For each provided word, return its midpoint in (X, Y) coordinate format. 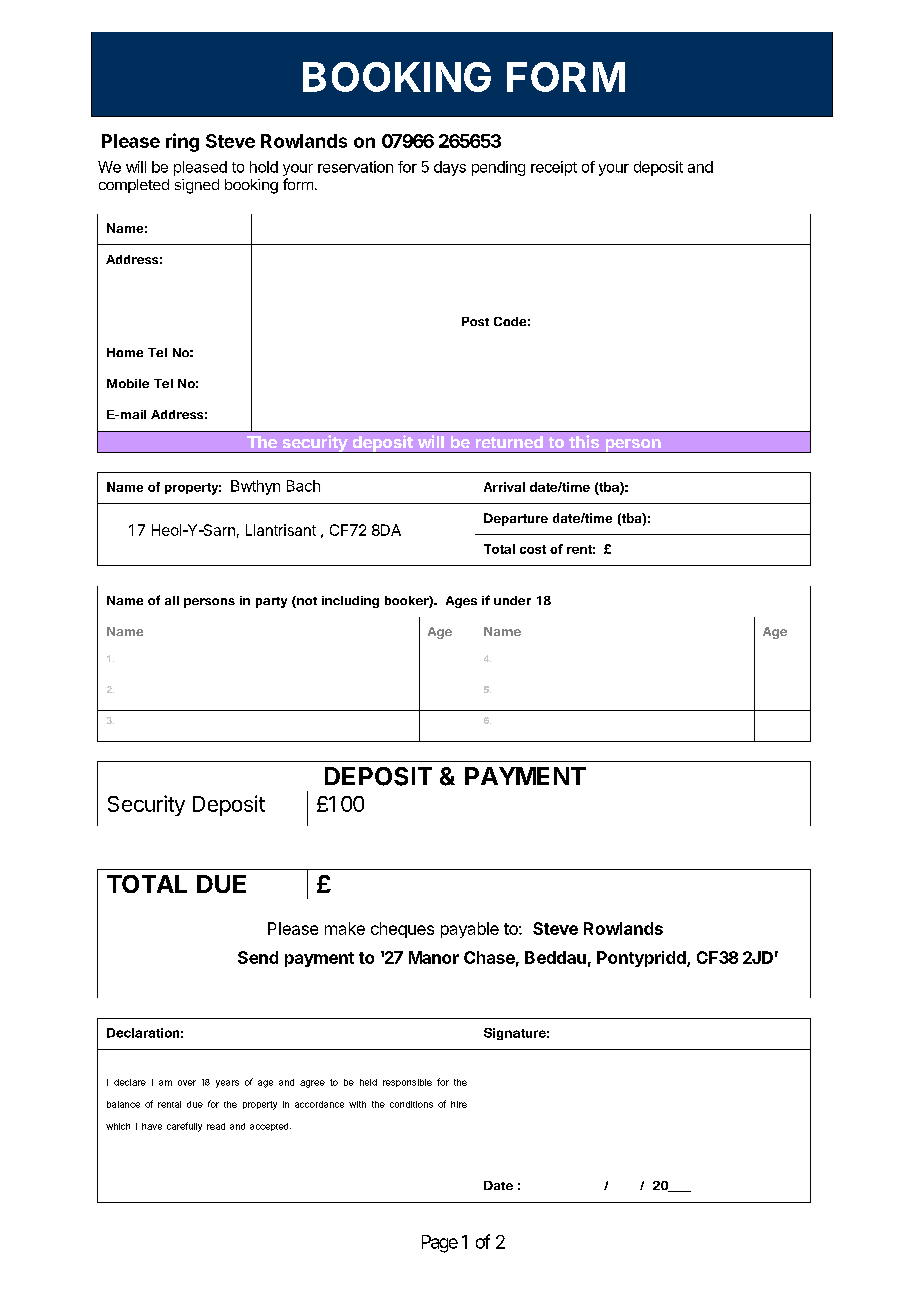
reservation (355, 167)
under (512, 600)
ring (182, 142)
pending (498, 168)
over (187, 1083)
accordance (319, 1104)
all (172, 600)
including (350, 602)
